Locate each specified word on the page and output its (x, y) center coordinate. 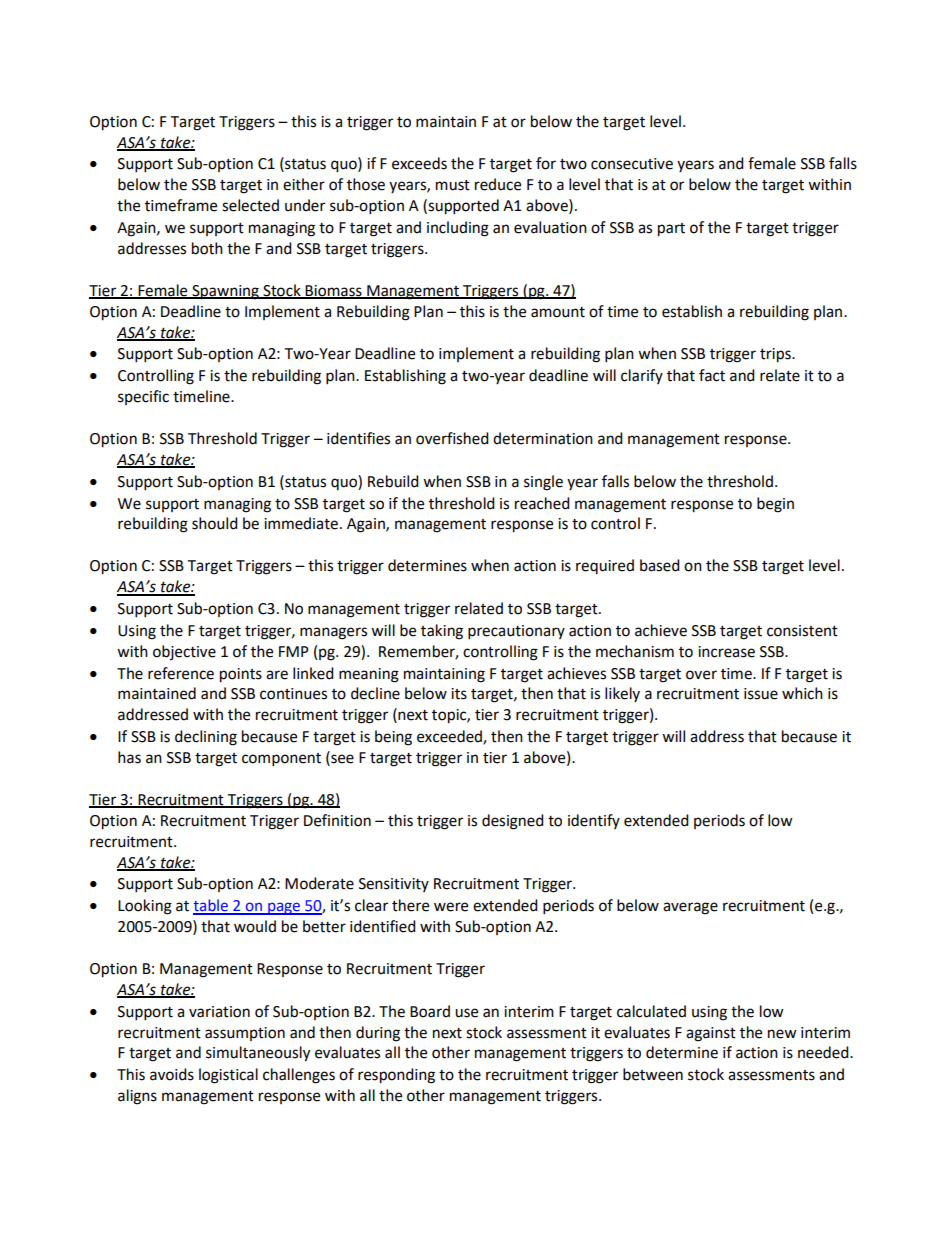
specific (143, 397)
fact (712, 375)
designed (513, 822)
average (690, 908)
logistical (228, 1076)
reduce (498, 184)
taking (442, 632)
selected (250, 205)
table (211, 906)
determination (543, 438)
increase (726, 652)
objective (184, 652)
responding (396, 1076)
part (671, 230)
